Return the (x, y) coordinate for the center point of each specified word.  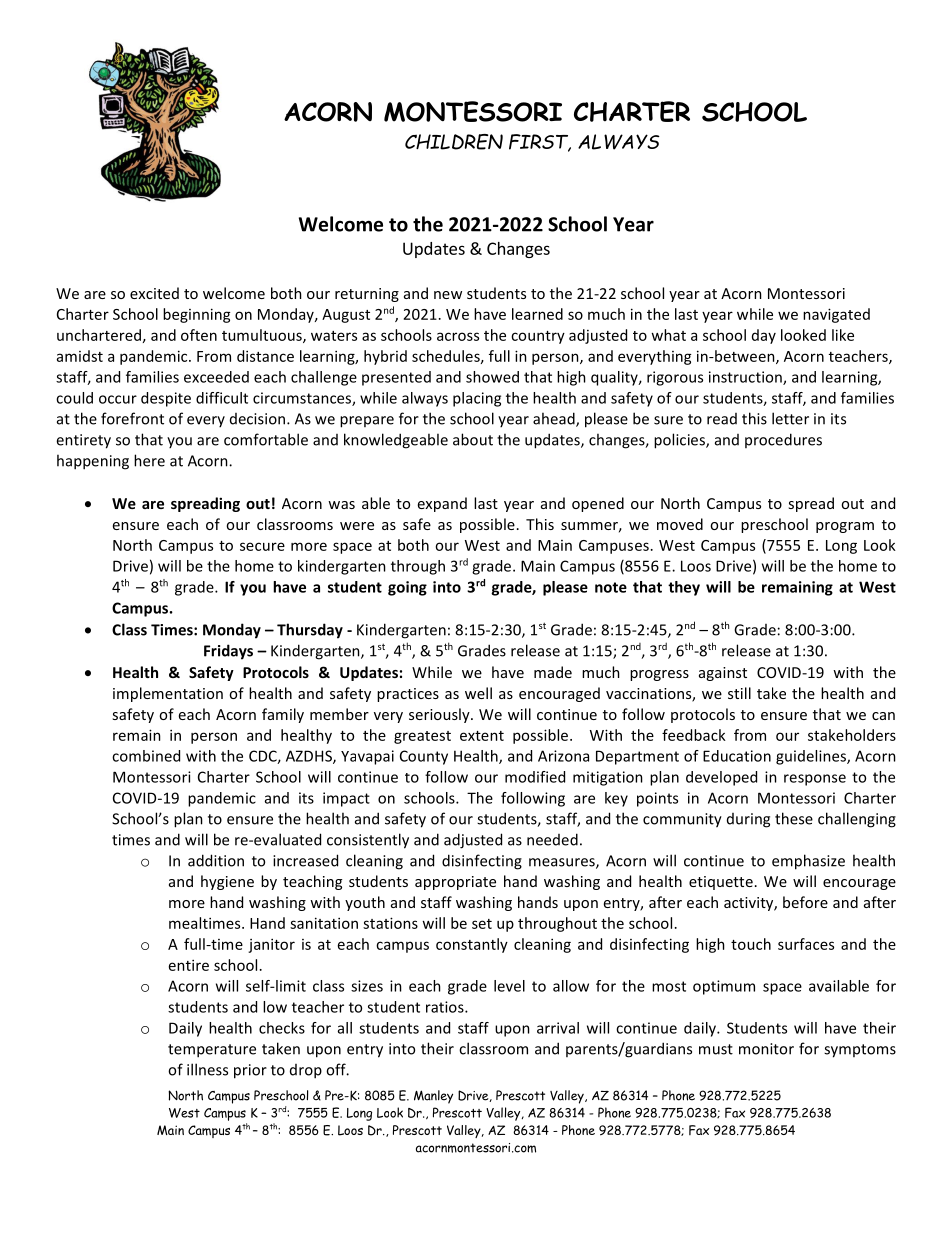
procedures (783, 440)
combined (146, 756)
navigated (836, 315)
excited (154, 293)
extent (482, 736)
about (473, 439)
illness (207, 1069)
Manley (433, 1097)
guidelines (812, 757)
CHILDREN (454, 142)
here (149, 460)
